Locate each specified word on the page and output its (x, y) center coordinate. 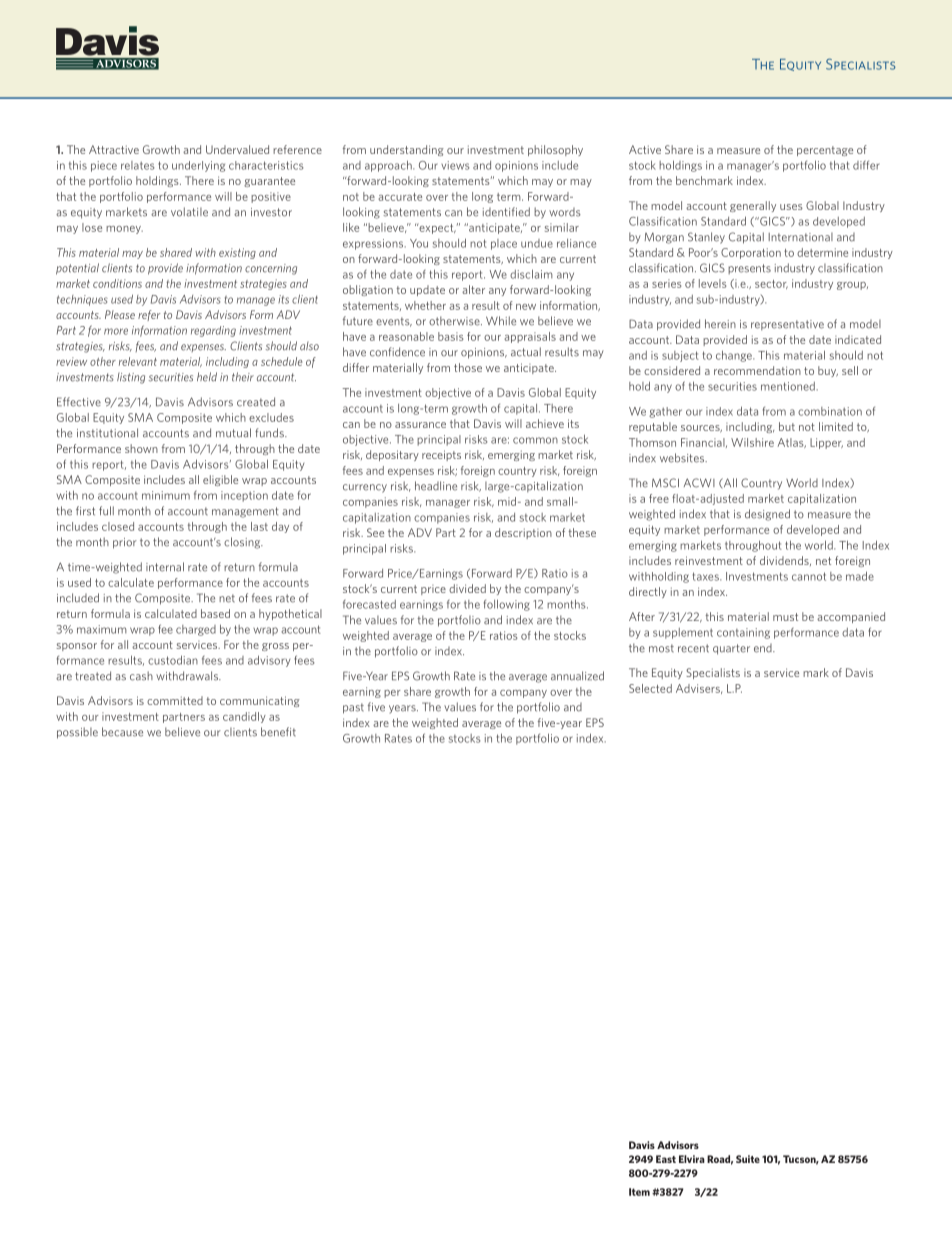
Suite (748, 1159)
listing (131, 378)
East (666, 1159)
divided (467, 588)
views (455, 165)
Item (639, 1192)
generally (753, 206)
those (468, 367)
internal (165, 567)
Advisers (699, 689)
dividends (785, 561)
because (122, 732)
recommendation (757, 370)
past (353, 708)
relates (137, 165)
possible (77, 733)
